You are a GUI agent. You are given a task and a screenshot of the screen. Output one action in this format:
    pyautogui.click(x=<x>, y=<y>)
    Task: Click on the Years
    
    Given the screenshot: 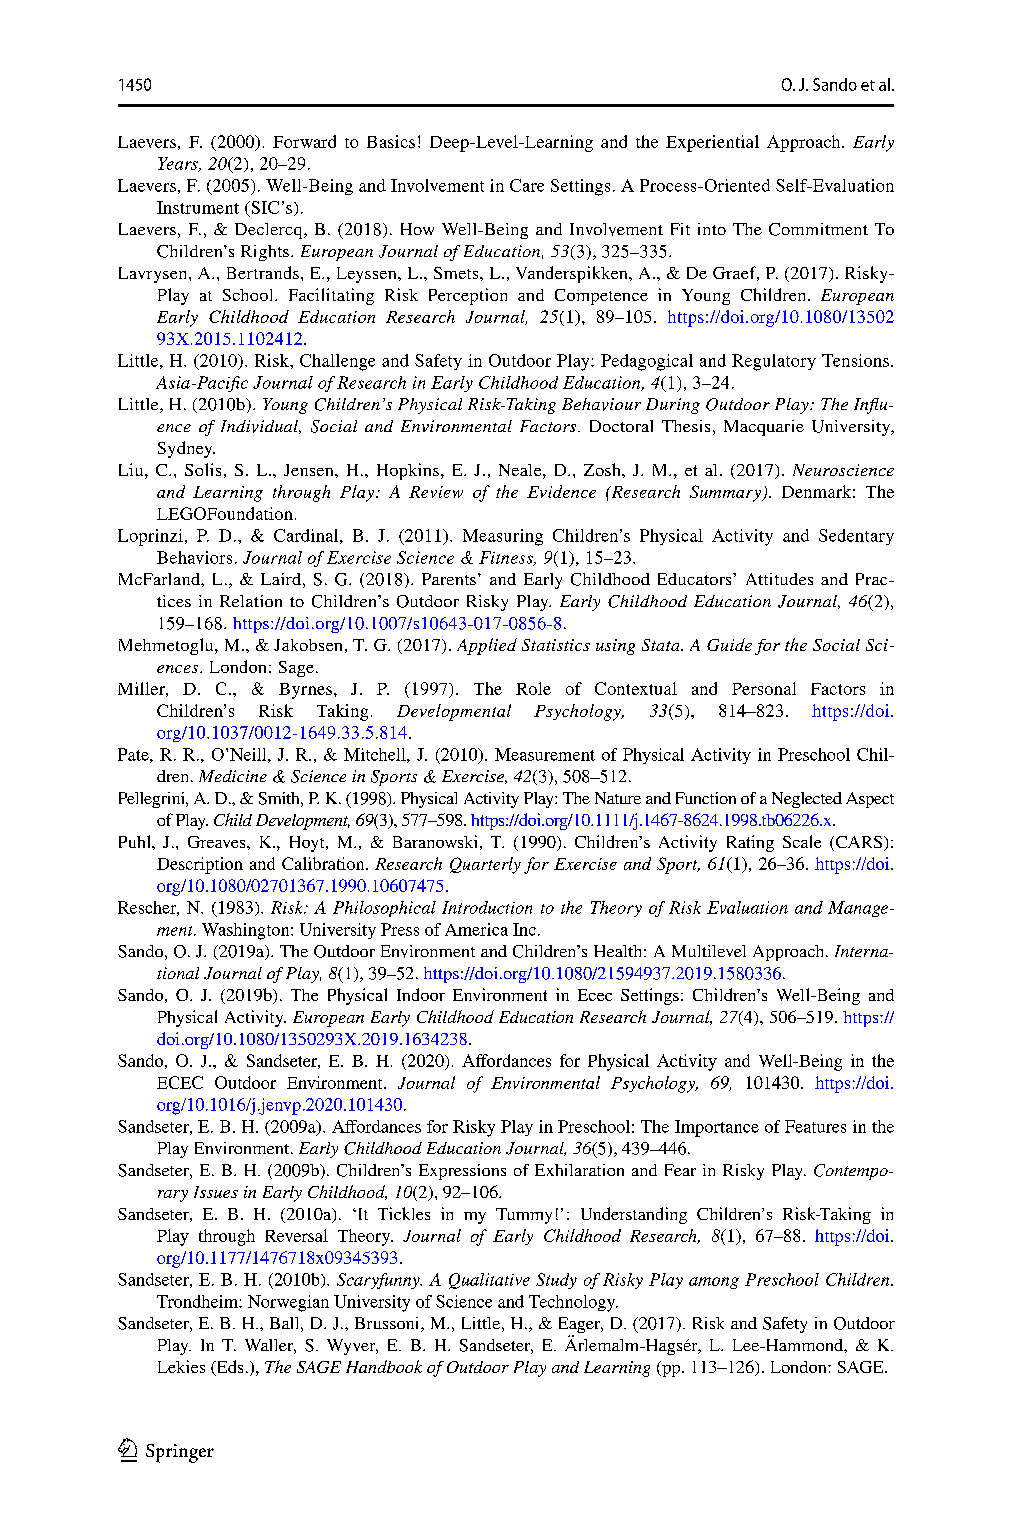 What is the action you would take?
    pyautogui.click(x=179, y=164)
